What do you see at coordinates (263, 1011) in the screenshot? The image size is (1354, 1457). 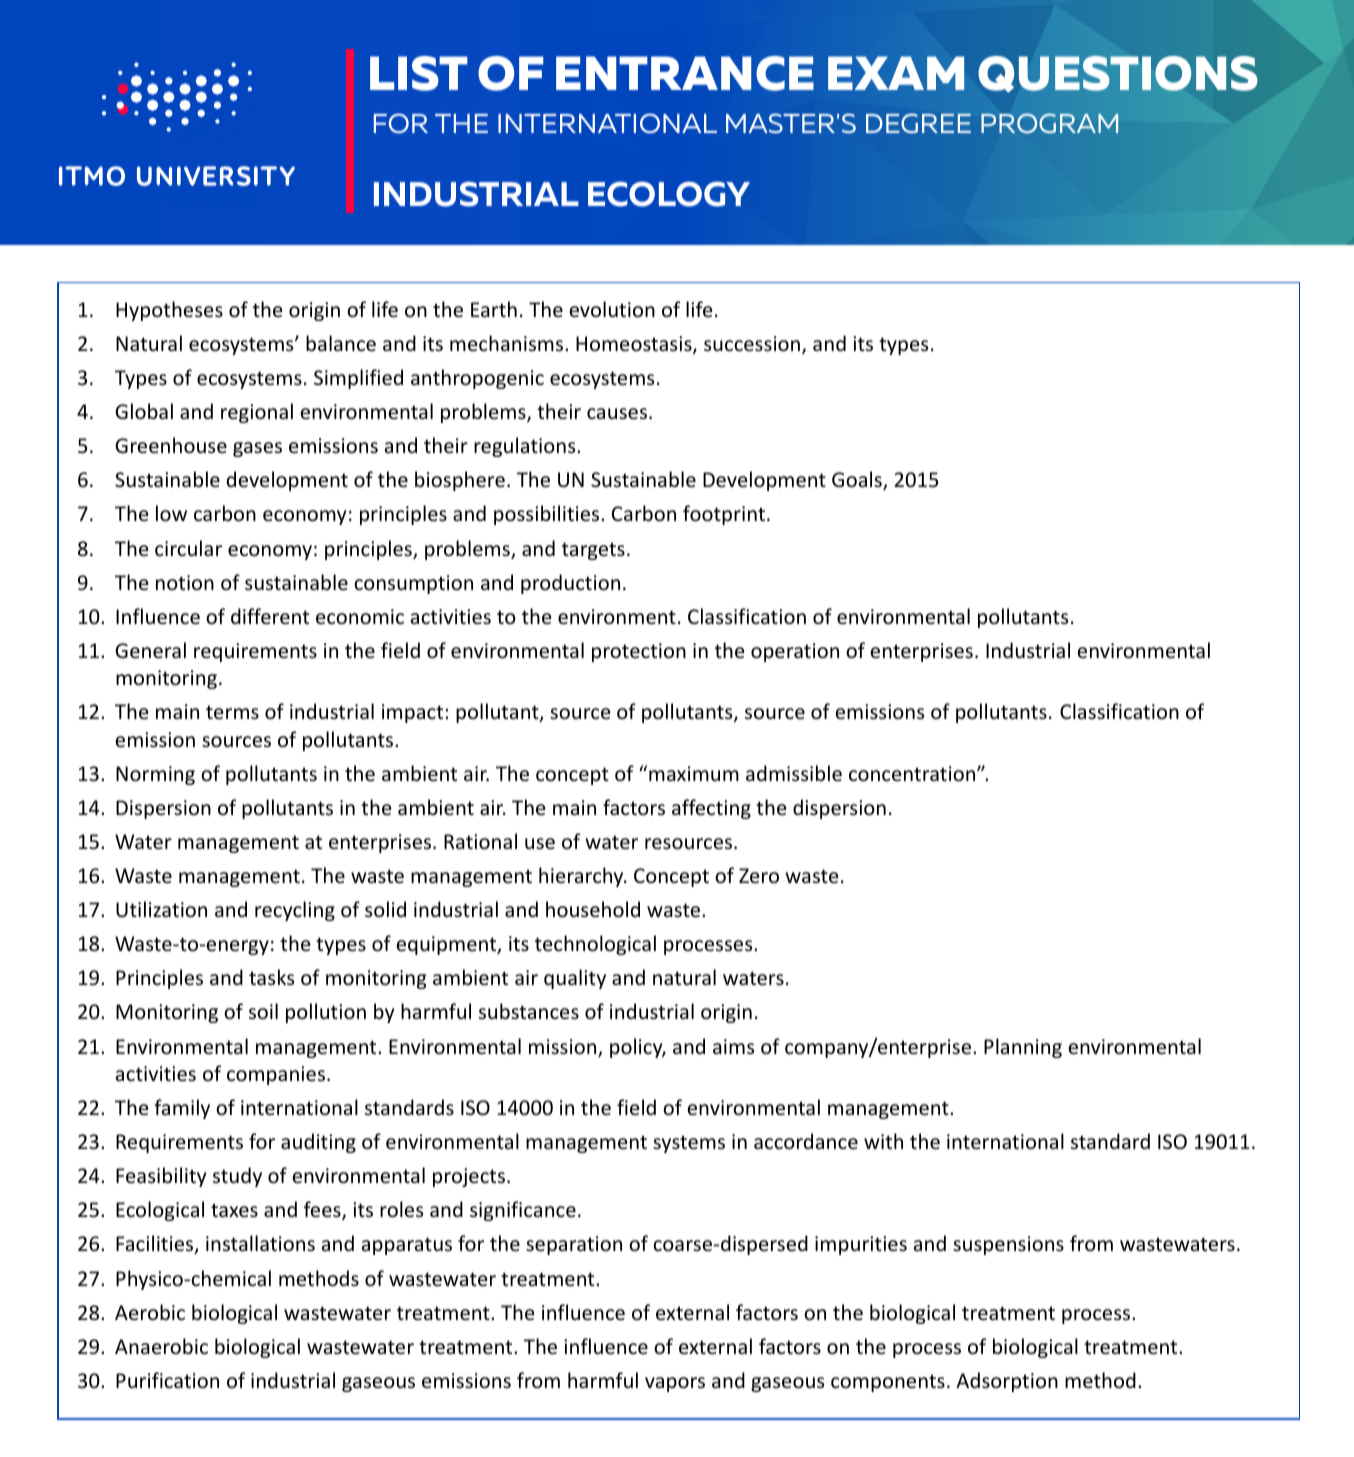 I see `soil` at bounding box center [263, 1011].
